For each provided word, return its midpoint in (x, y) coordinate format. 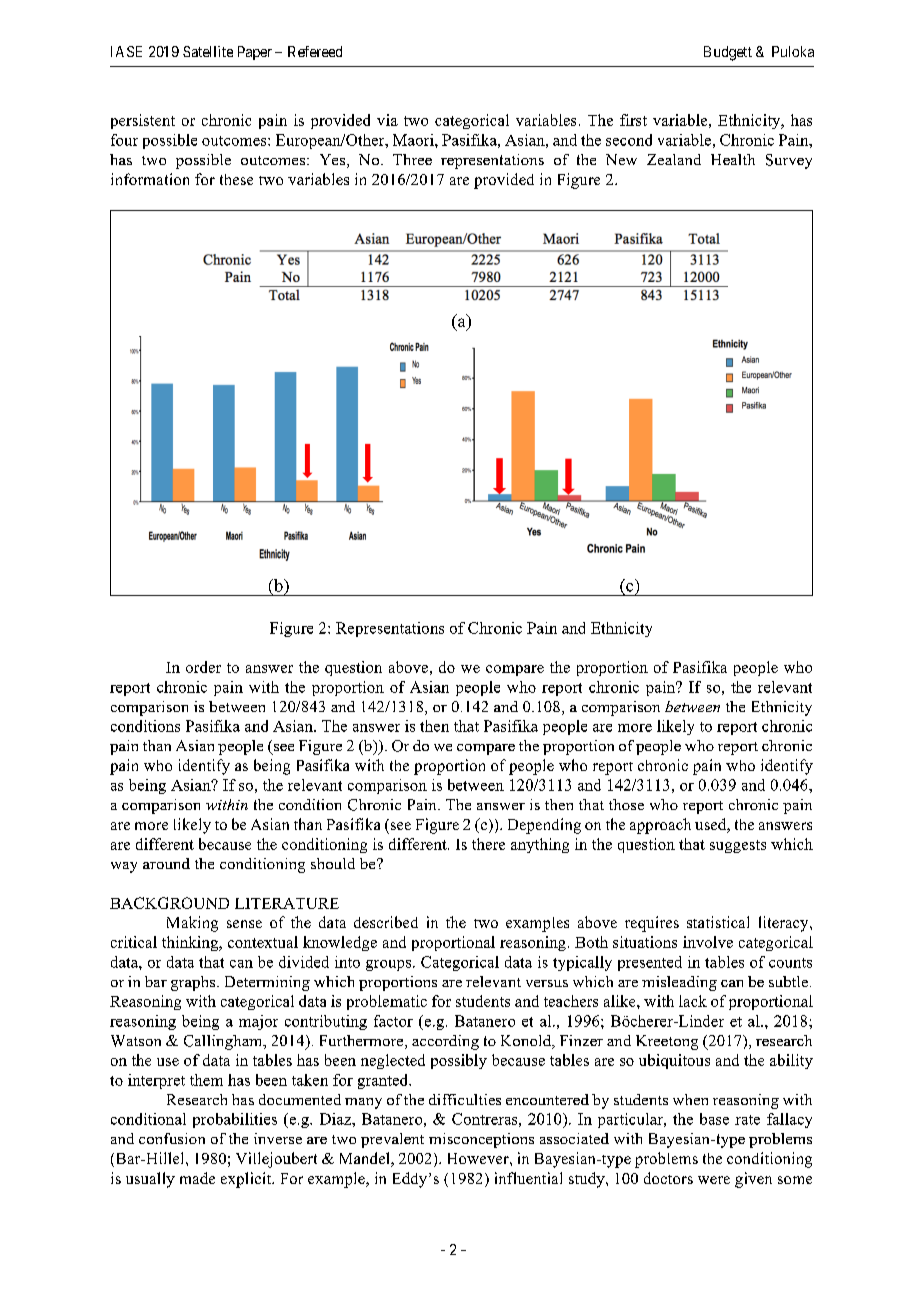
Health (733, 159)
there (488, 844)
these (236, 179)
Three (412, 159)
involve (708, 942)
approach (660, 826)
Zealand (674, 159)
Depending (544, 826)
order (203, 667)
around (166, 863)
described (386, 922)
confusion (172, 1138)
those (626, 804)
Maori (414, 140)
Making (192, 924)
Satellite (208, 51)
